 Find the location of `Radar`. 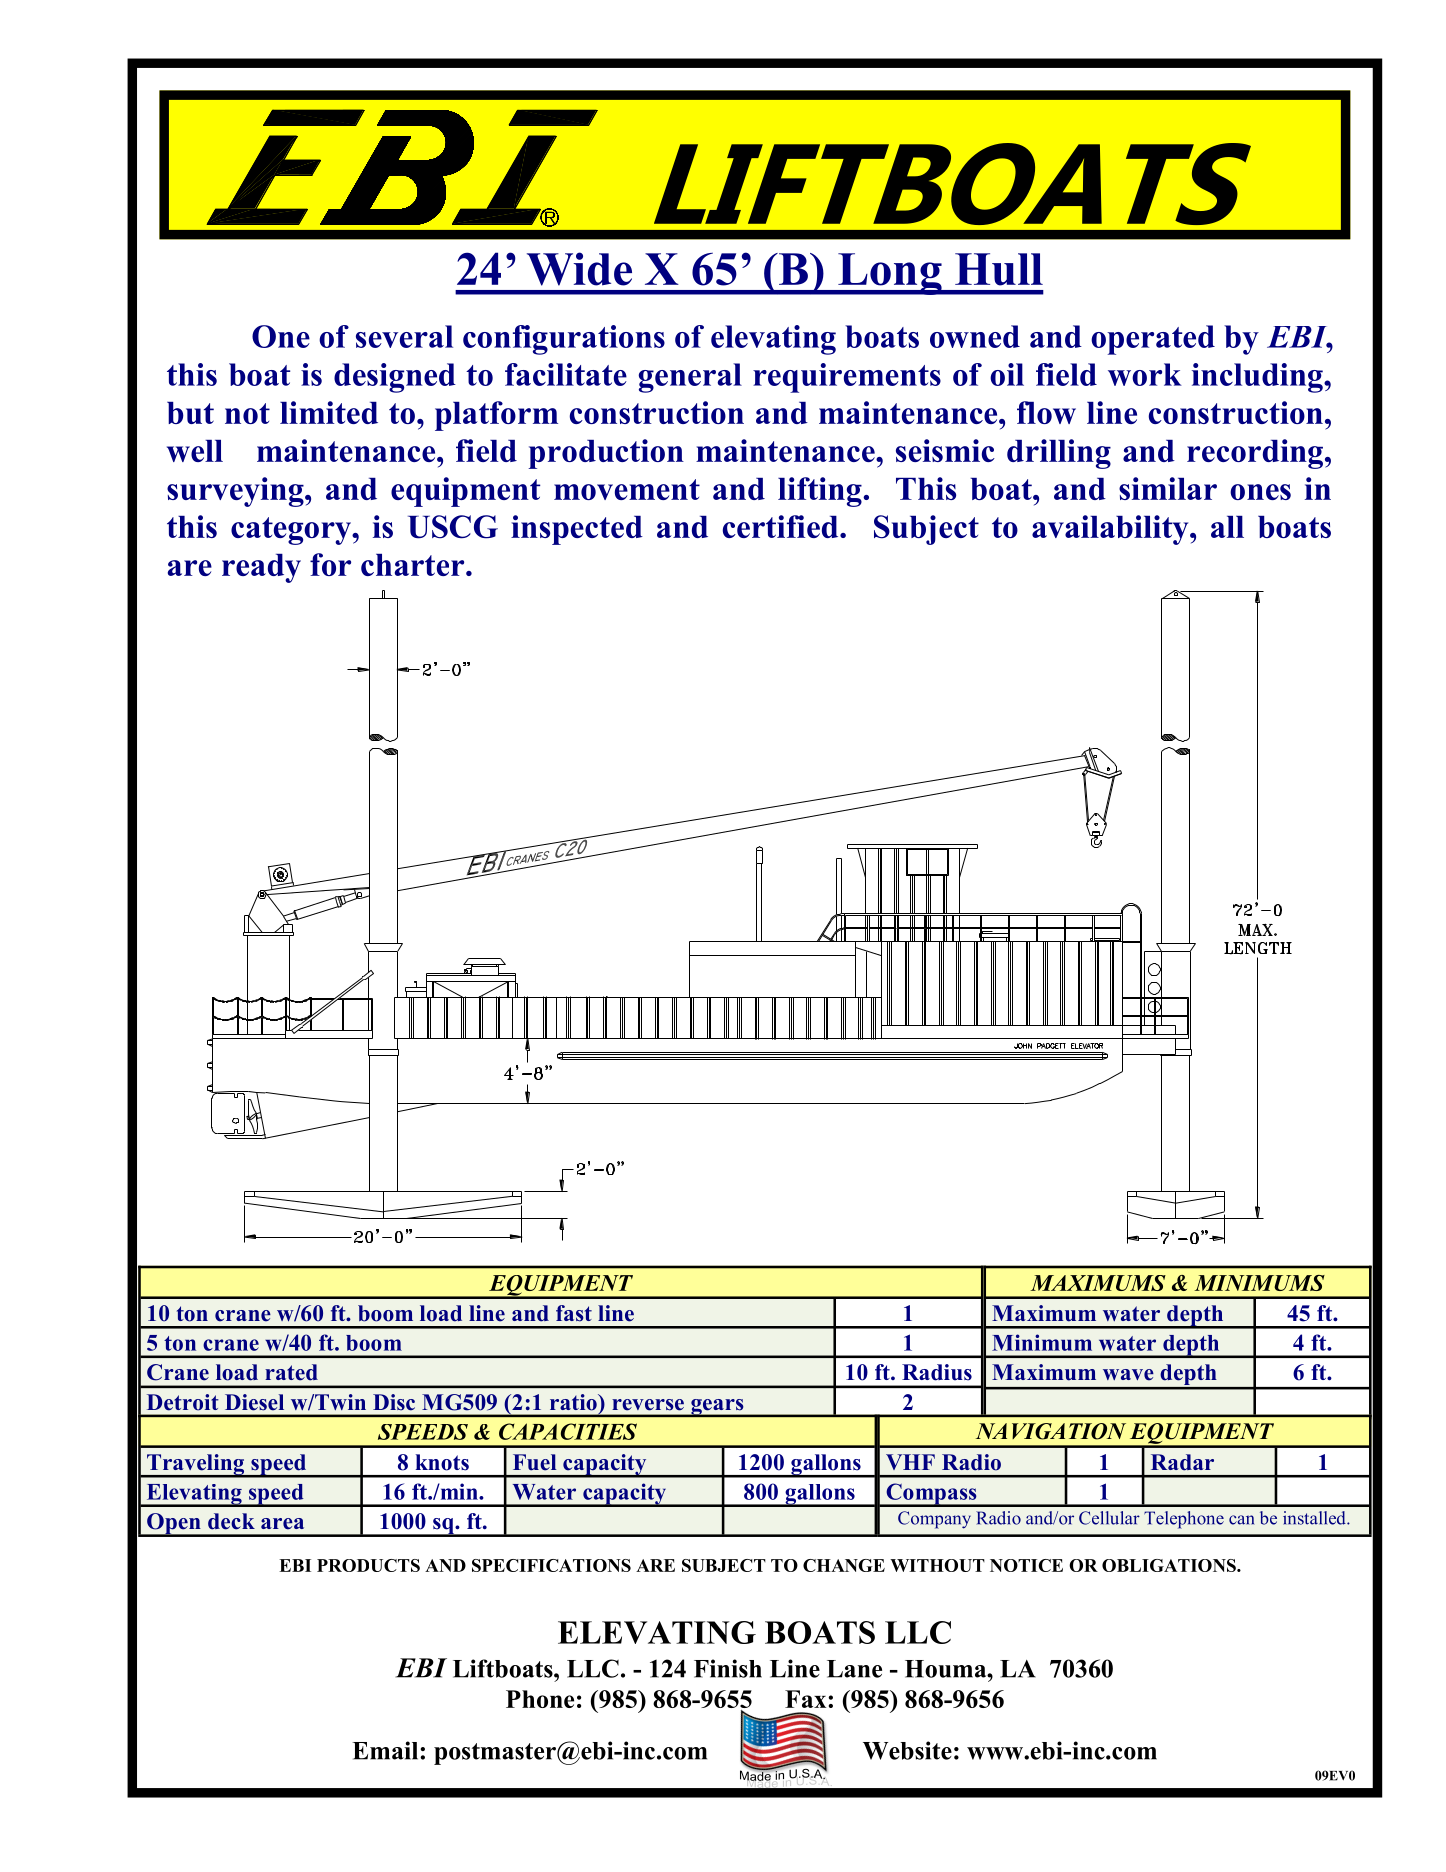

Radar is located at coordinates (1182, 1462).
